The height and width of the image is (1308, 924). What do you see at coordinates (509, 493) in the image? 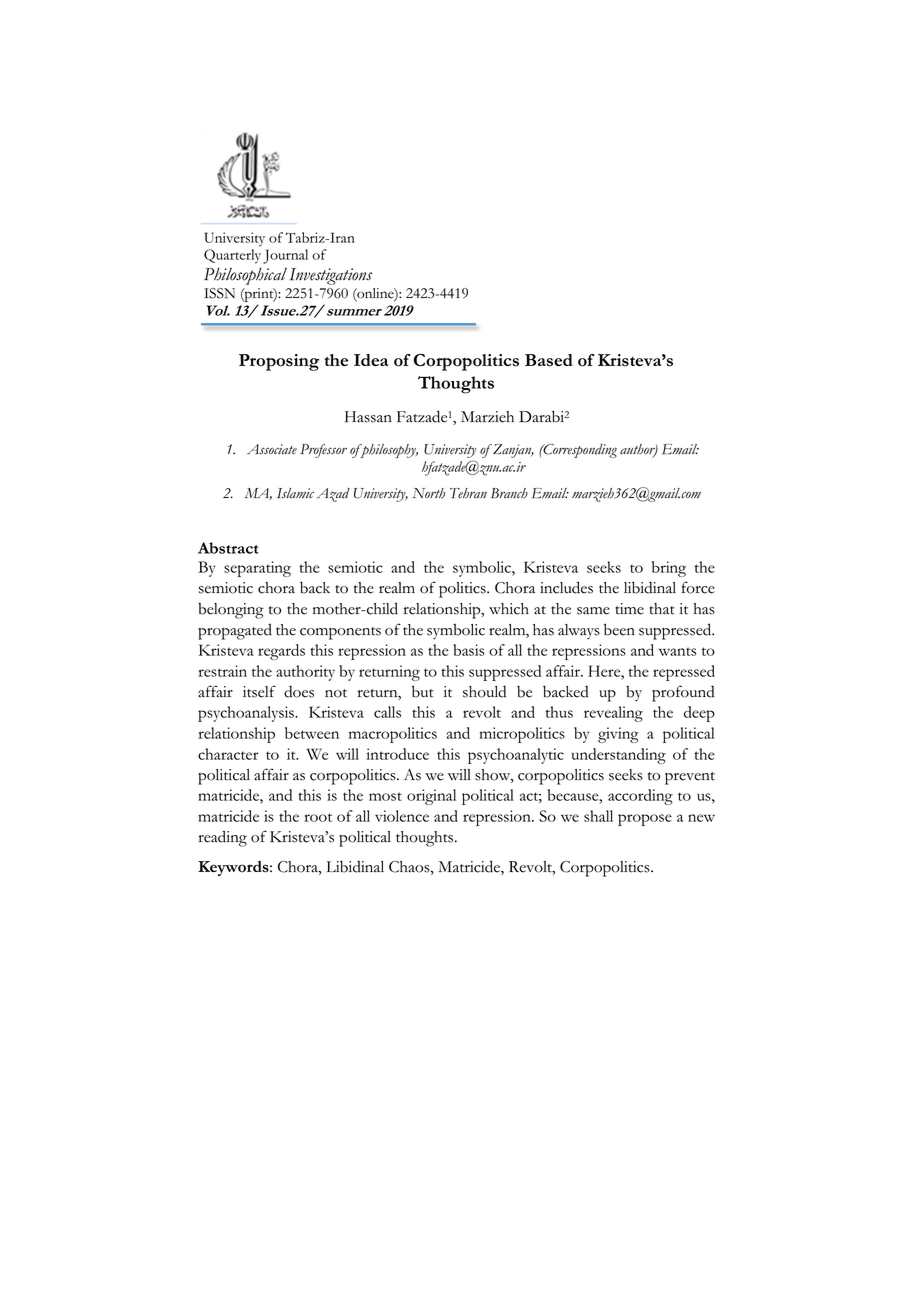
I see `Branch` at bounding box center [509, 493].
